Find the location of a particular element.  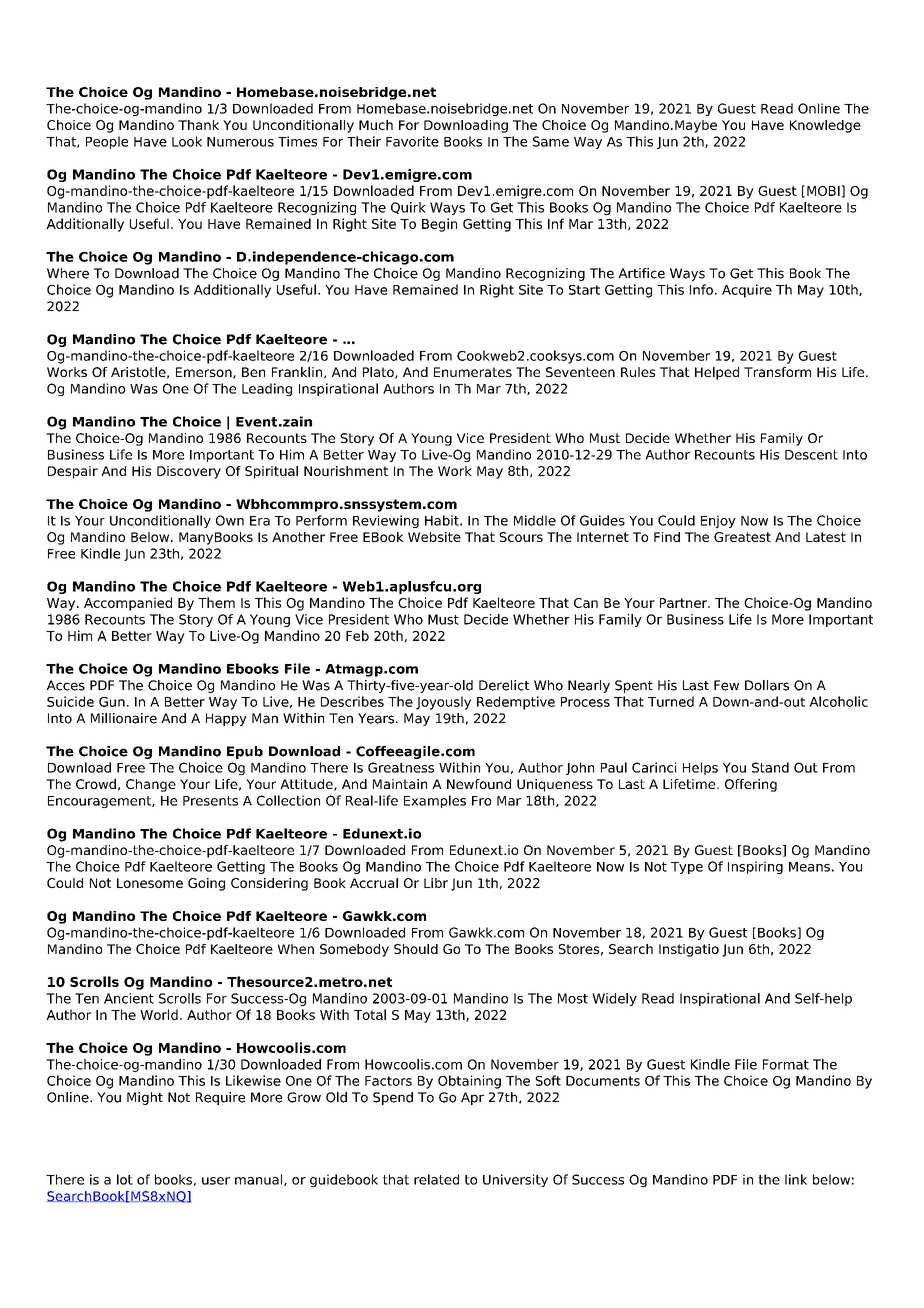

Accompanied is located at coordinates (128, 604).
